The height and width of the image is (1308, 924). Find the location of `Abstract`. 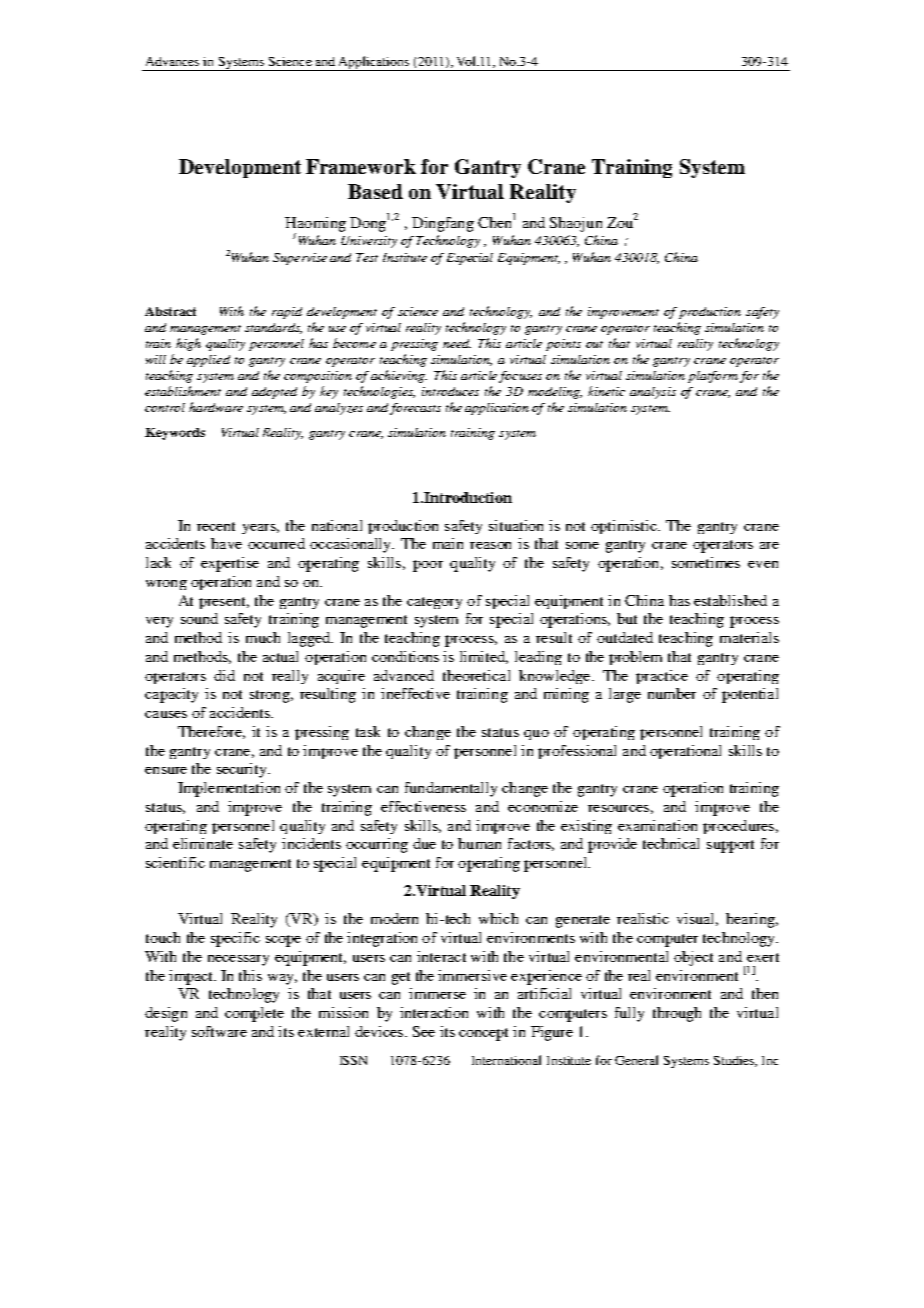

Abstract is located at coordinates (170, 311).
